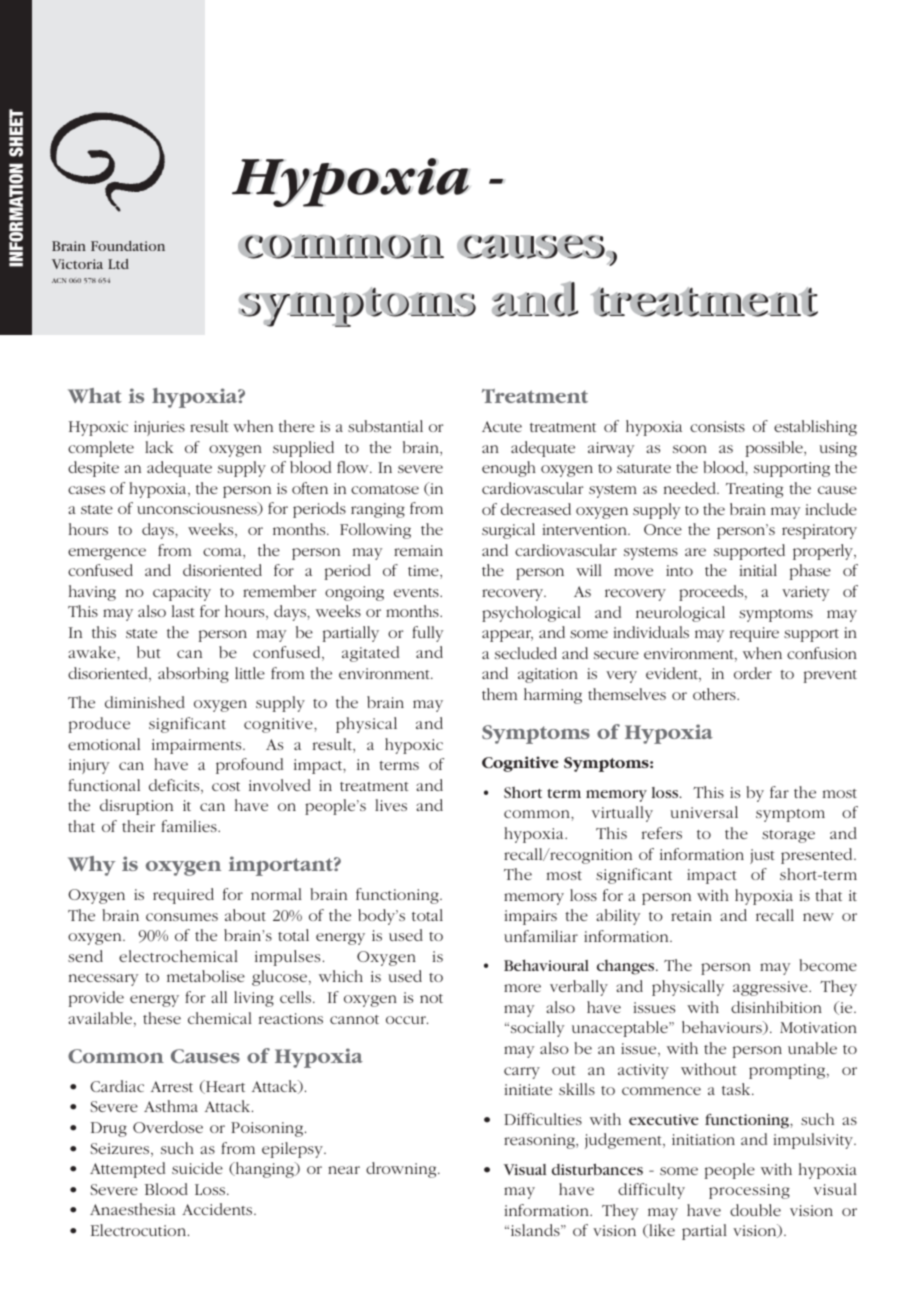  I want to click on Acute, so click(502, 426).
